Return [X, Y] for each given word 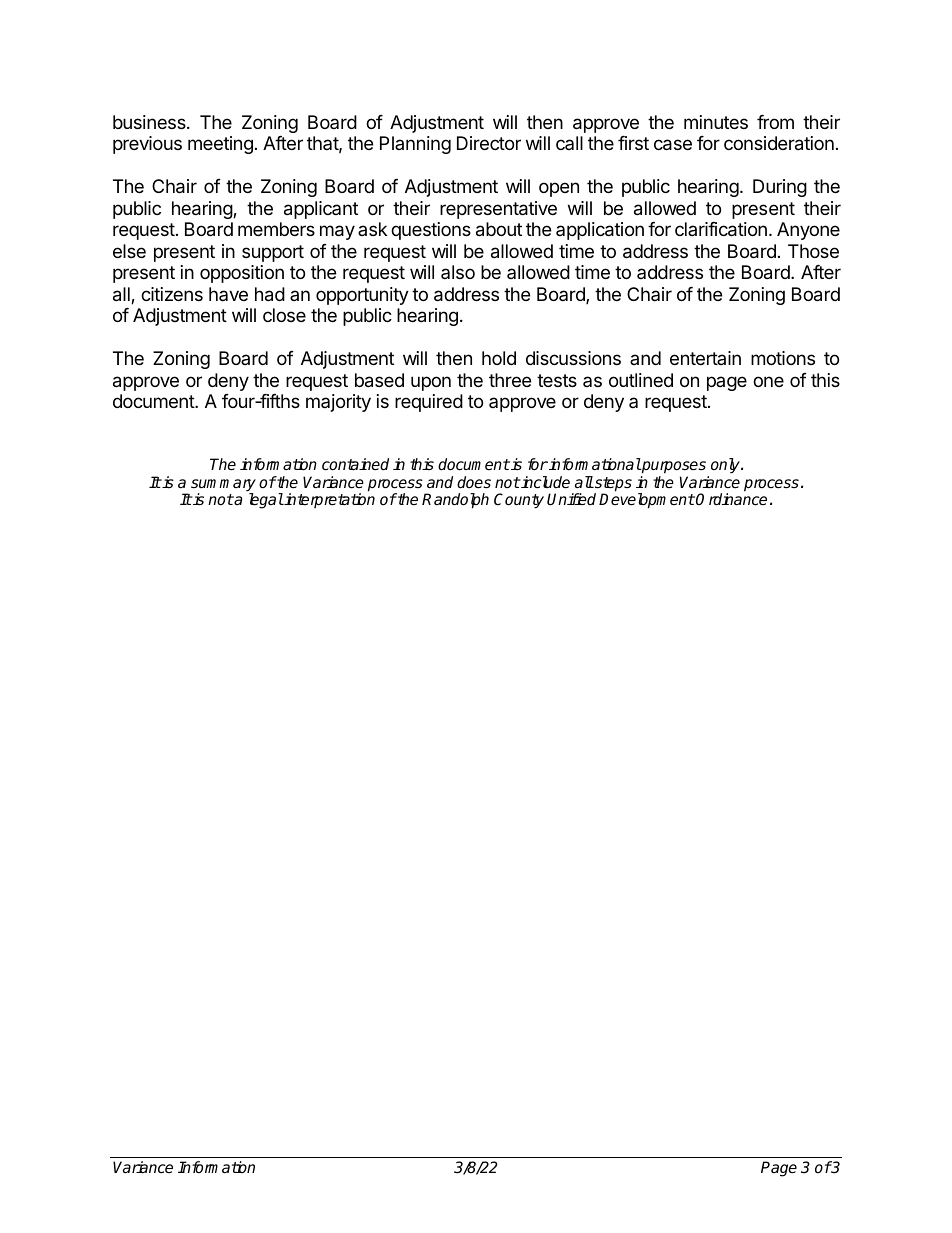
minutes [716, 122]
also [458, 272]
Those [813, 251]
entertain [705, 358]
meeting [220, 145]
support [273, 253]
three [510, 380]
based [379, 380]
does [474, 482]
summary [223, 486]
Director [489, 143]
